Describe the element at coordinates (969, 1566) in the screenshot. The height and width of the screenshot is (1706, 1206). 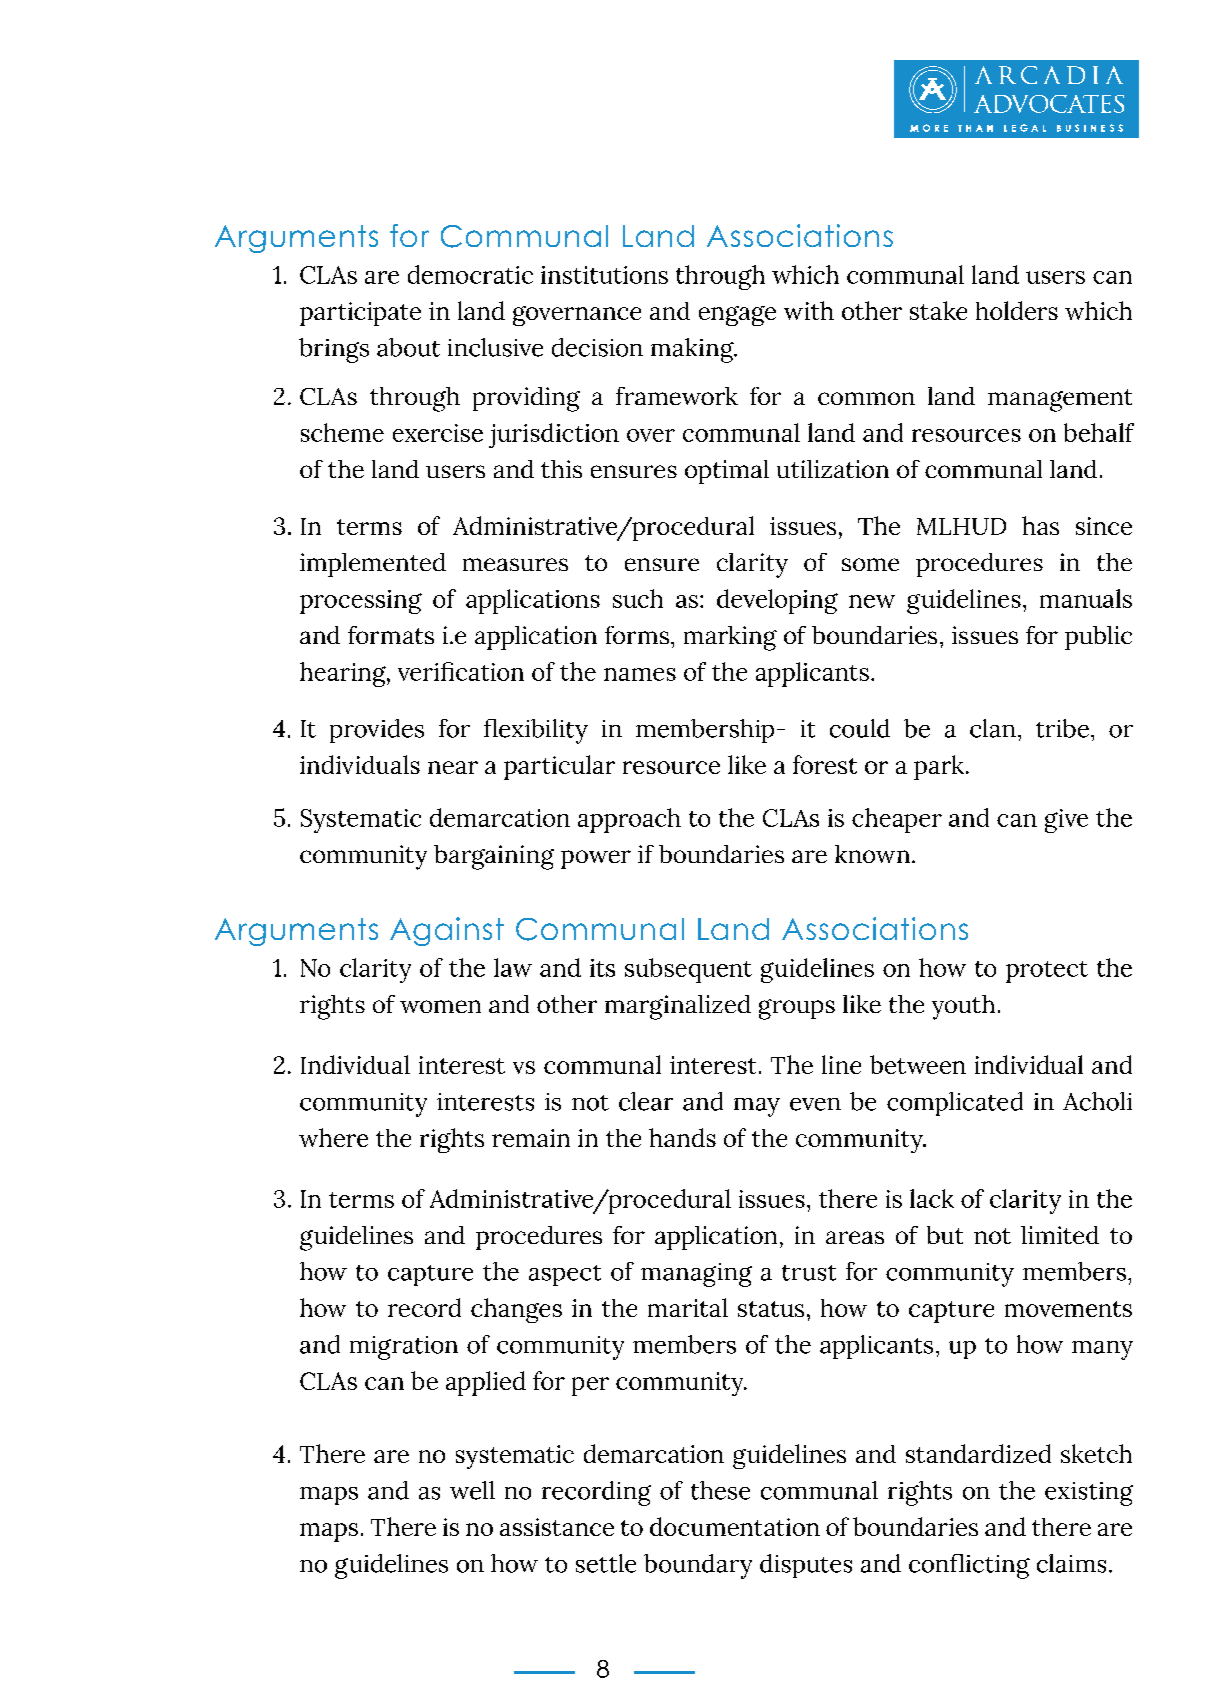
I see `conflicting` at that location.
